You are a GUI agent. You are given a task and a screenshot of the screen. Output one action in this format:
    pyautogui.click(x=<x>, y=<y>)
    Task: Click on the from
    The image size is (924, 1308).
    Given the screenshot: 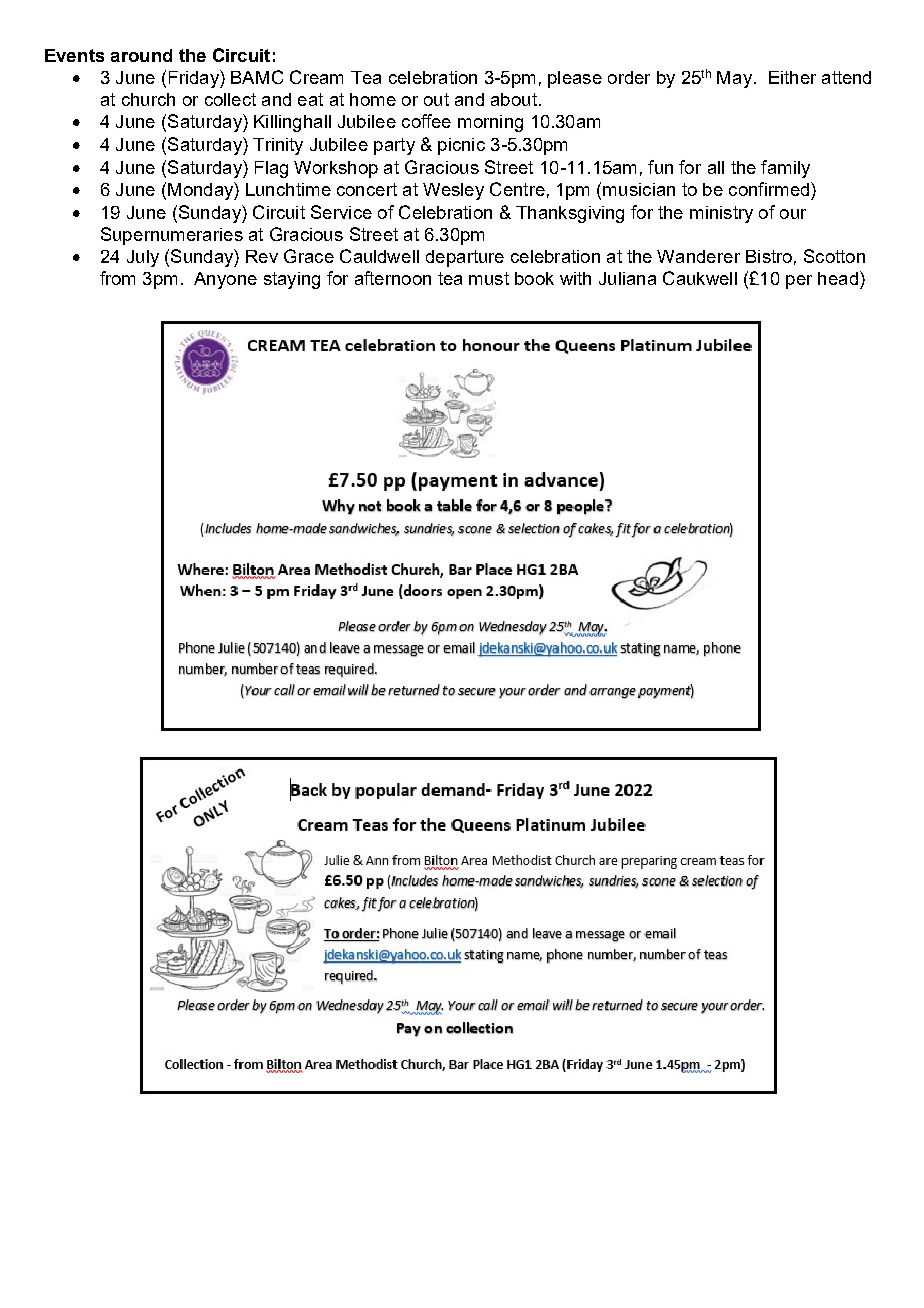 What is the action you would take?
    pyautogui.click(x=117, y=278)
